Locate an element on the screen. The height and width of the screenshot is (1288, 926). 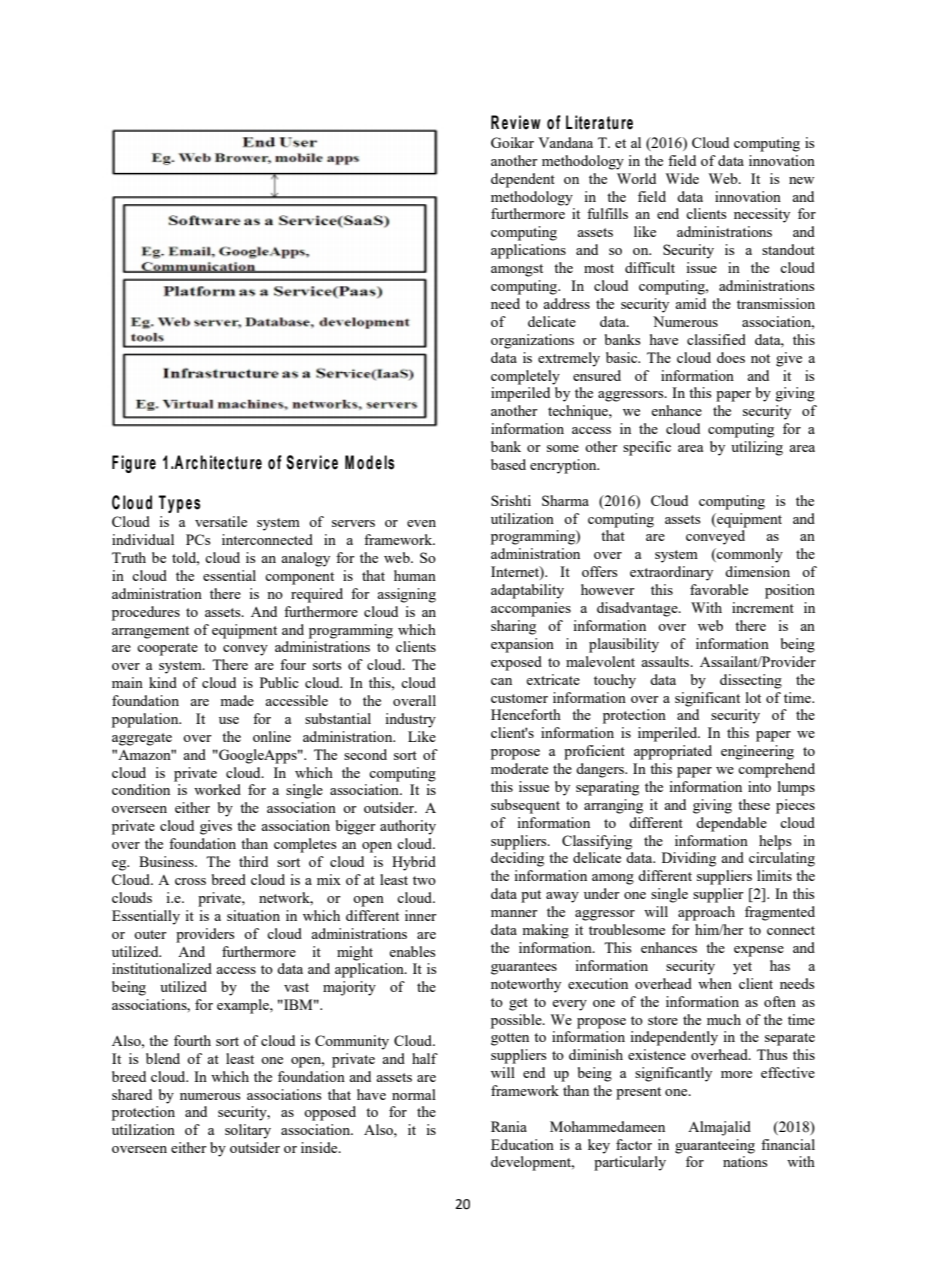
solitary is located at coordinates (248, 1131).
